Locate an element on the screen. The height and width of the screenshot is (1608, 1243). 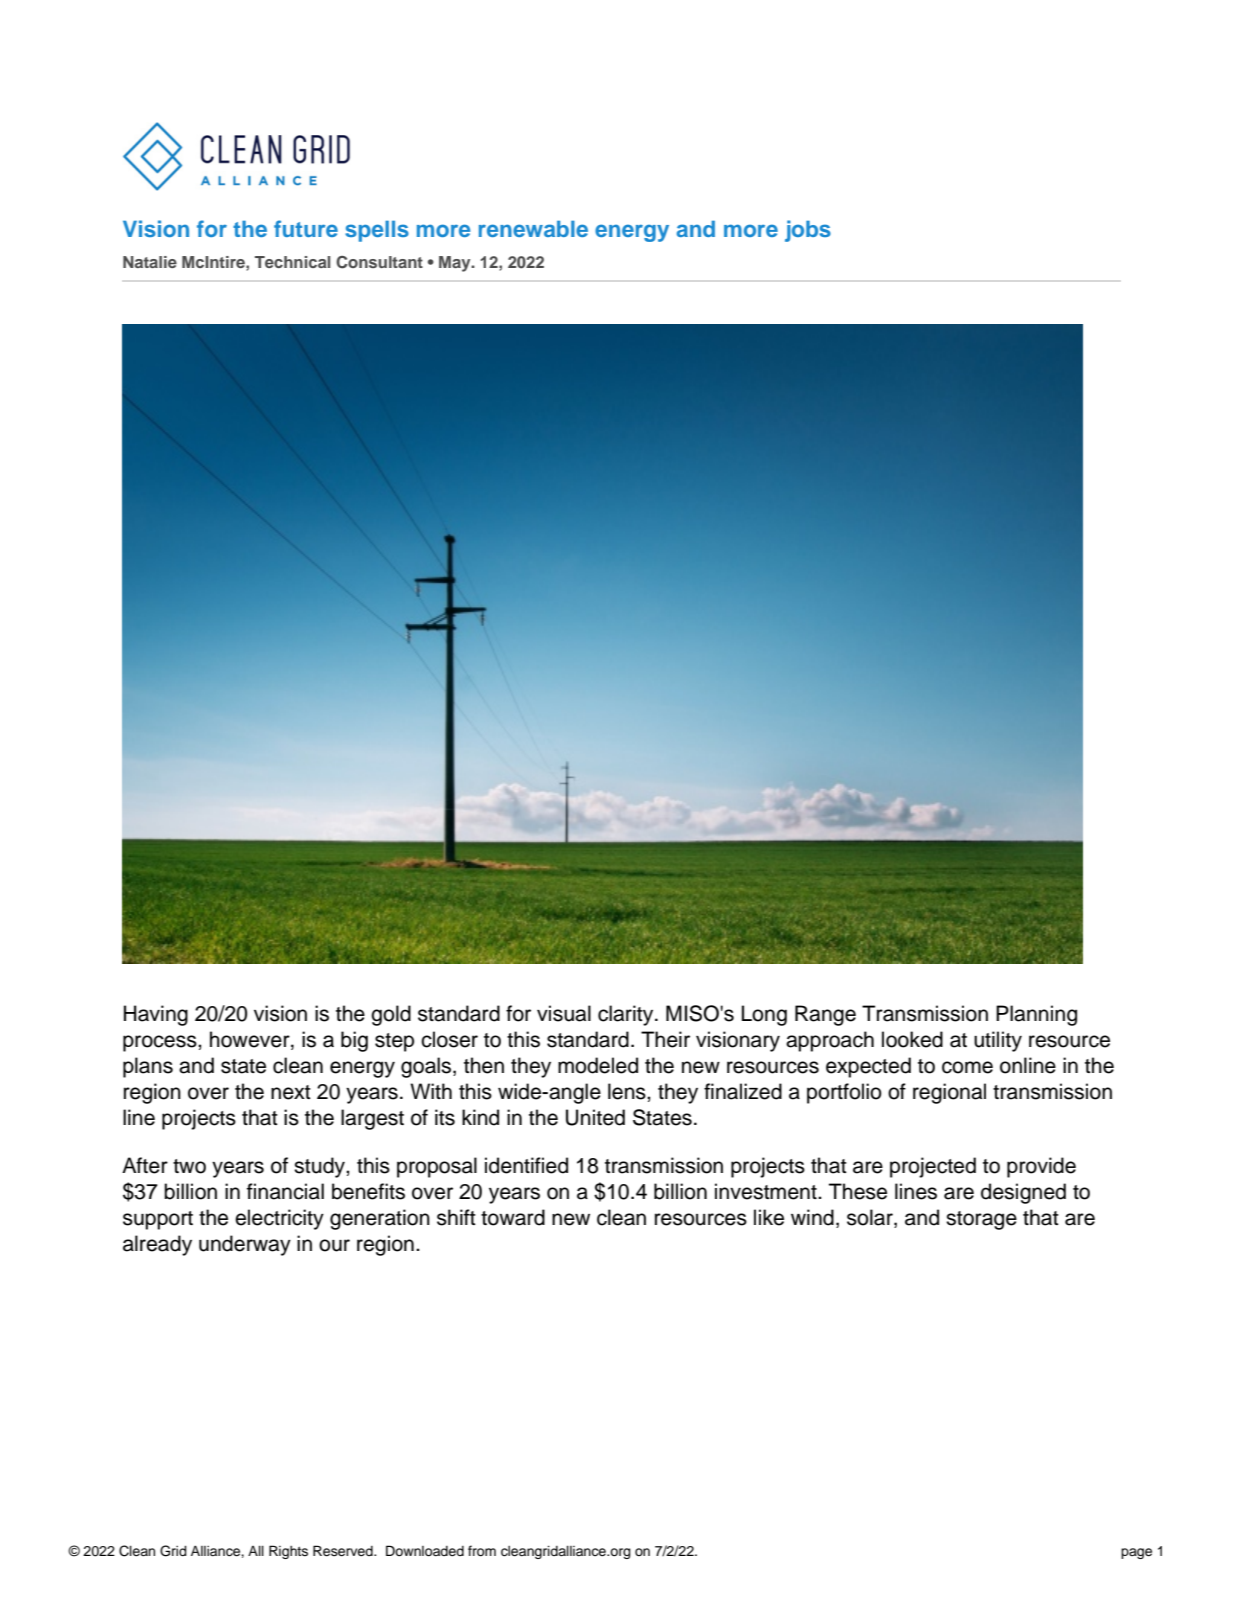
Technical is located at coordinates (292, 262).
